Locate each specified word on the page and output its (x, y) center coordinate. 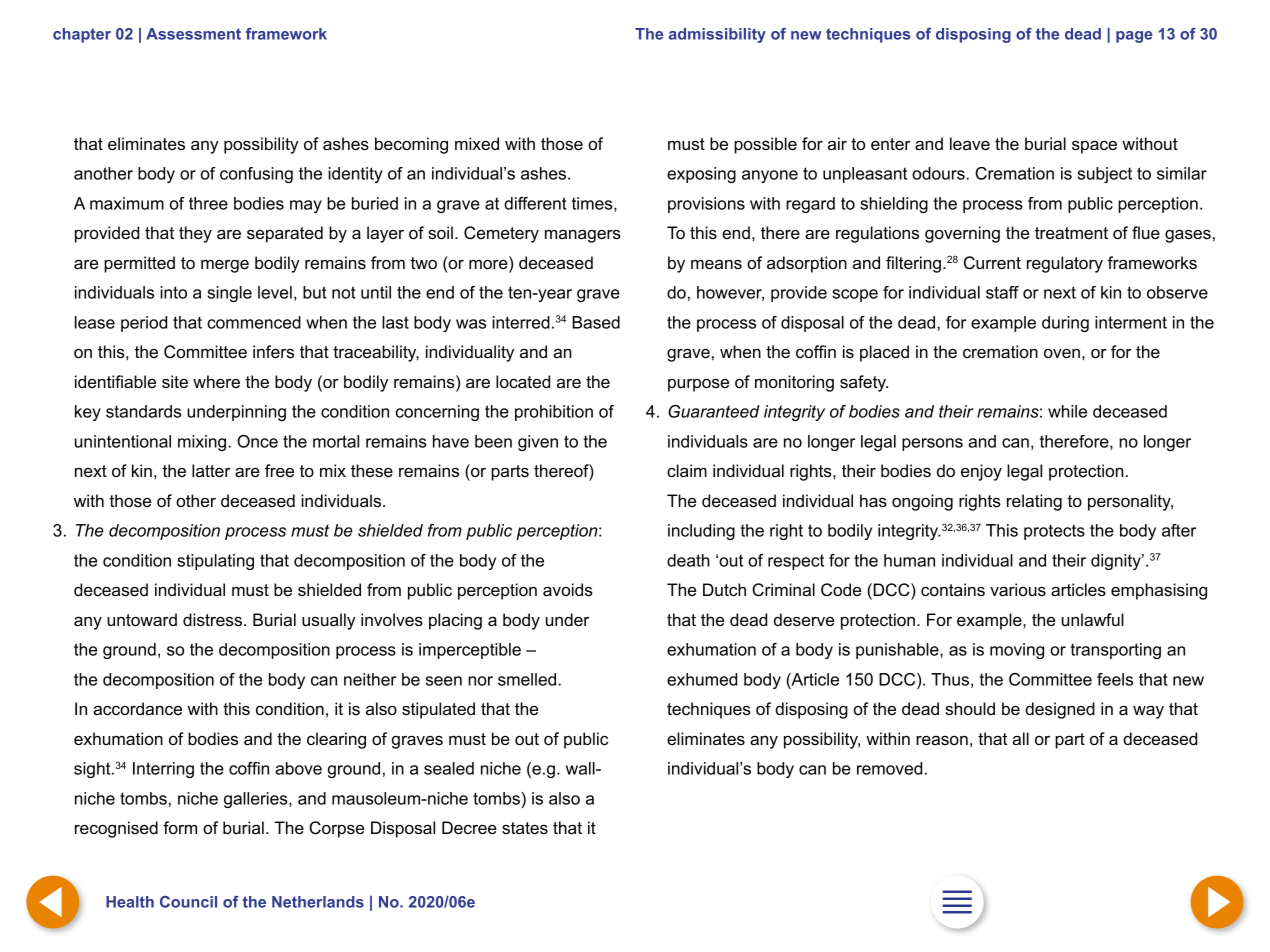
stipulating (215, 562)
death (688, 560)
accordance (137, 708)
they (195, 234)
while (1067, 411)
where (216, 381)
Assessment (193, 34)
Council (188, 902)
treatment (1071, 233)
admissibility (717, 35)
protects (1054, 532)
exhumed (702, 679)
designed (1060, 710)
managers (583, 236)
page (1134, 37)
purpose (698, 385)
